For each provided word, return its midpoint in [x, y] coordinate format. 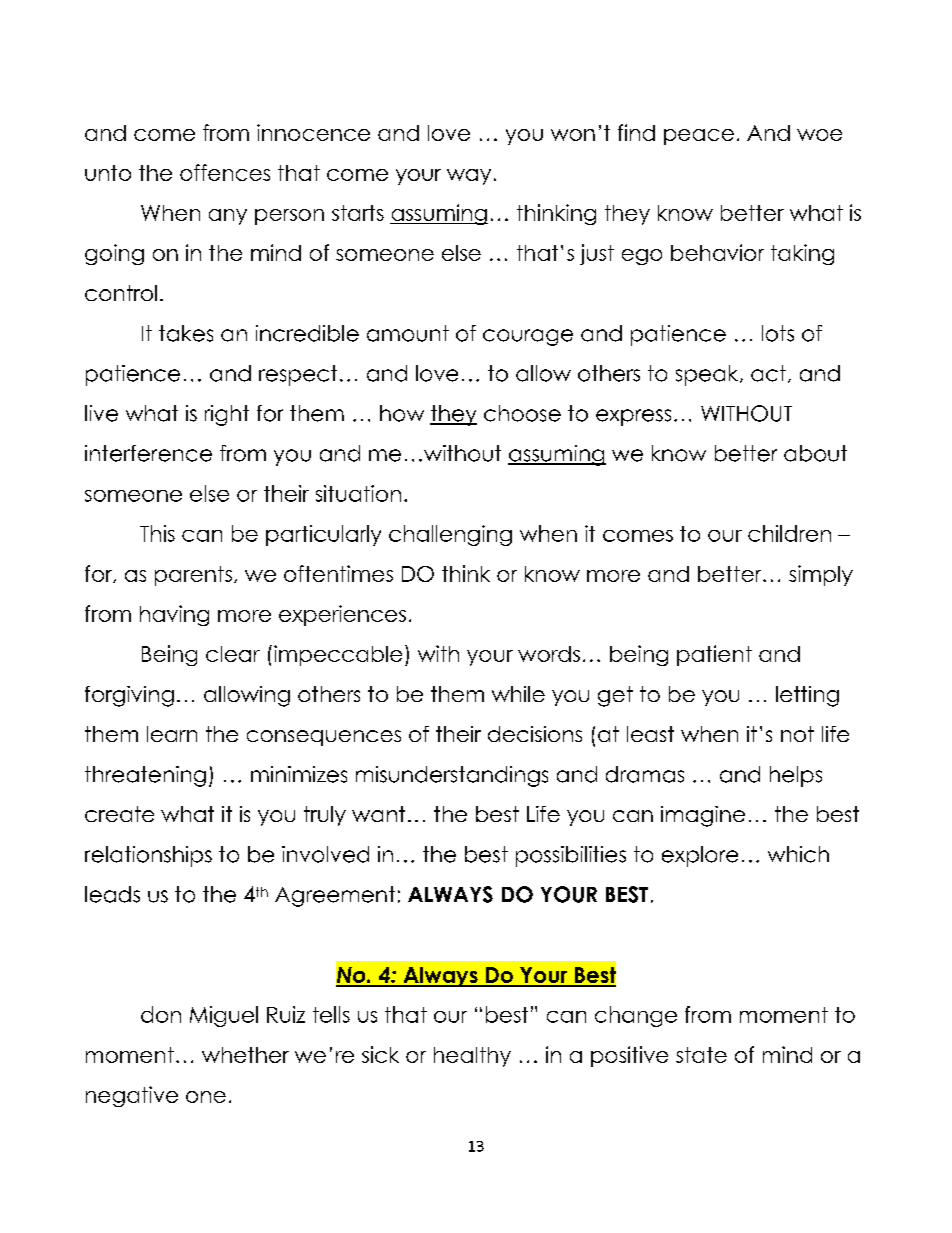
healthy [472, 1057]
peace [699, 137]
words [549, 654]
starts [358, 213]
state [701, 1055]
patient [714, 655]
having [174, 615]
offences [225, 172]
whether [245, 1055]
